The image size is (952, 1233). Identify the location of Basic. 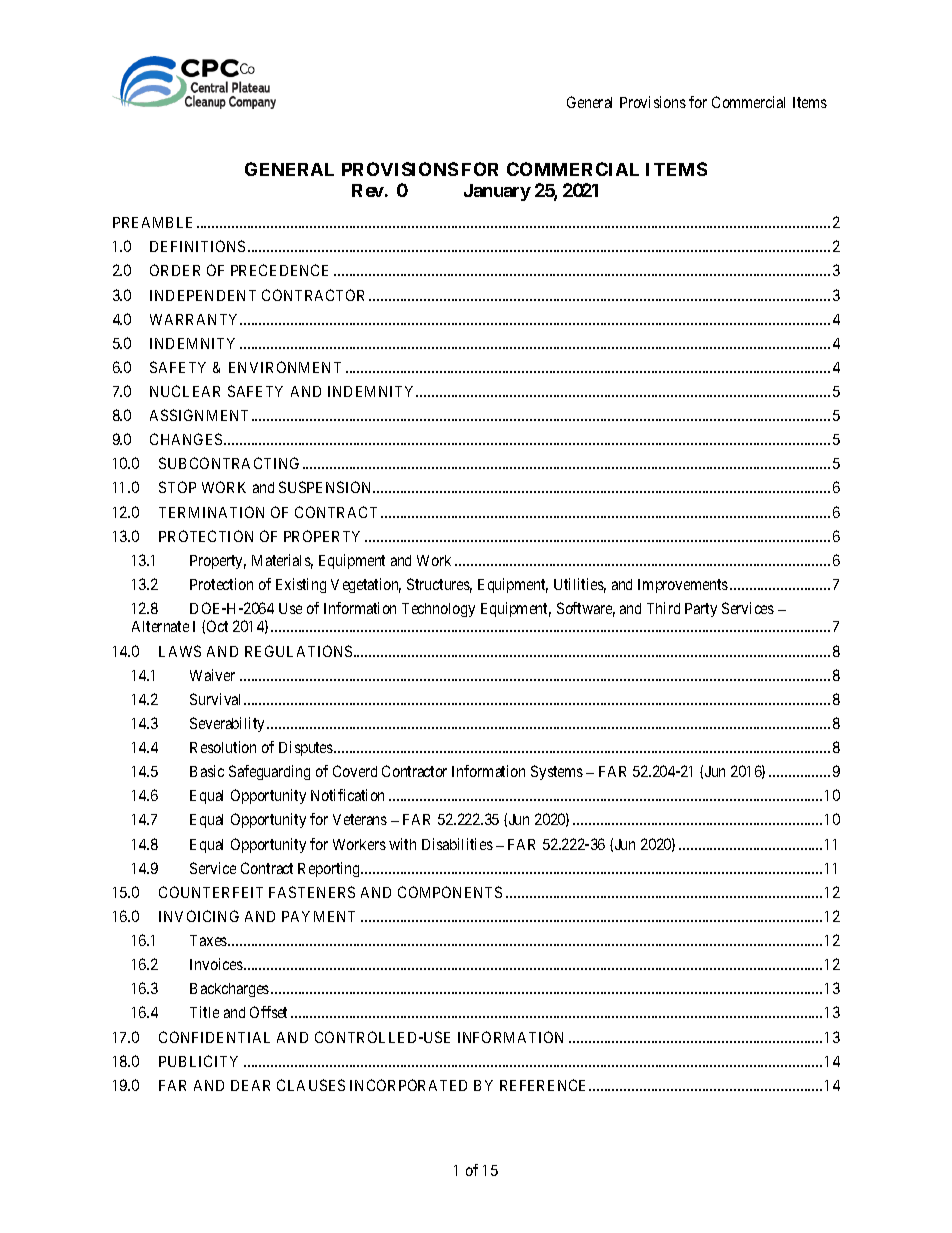
(207, 771).
